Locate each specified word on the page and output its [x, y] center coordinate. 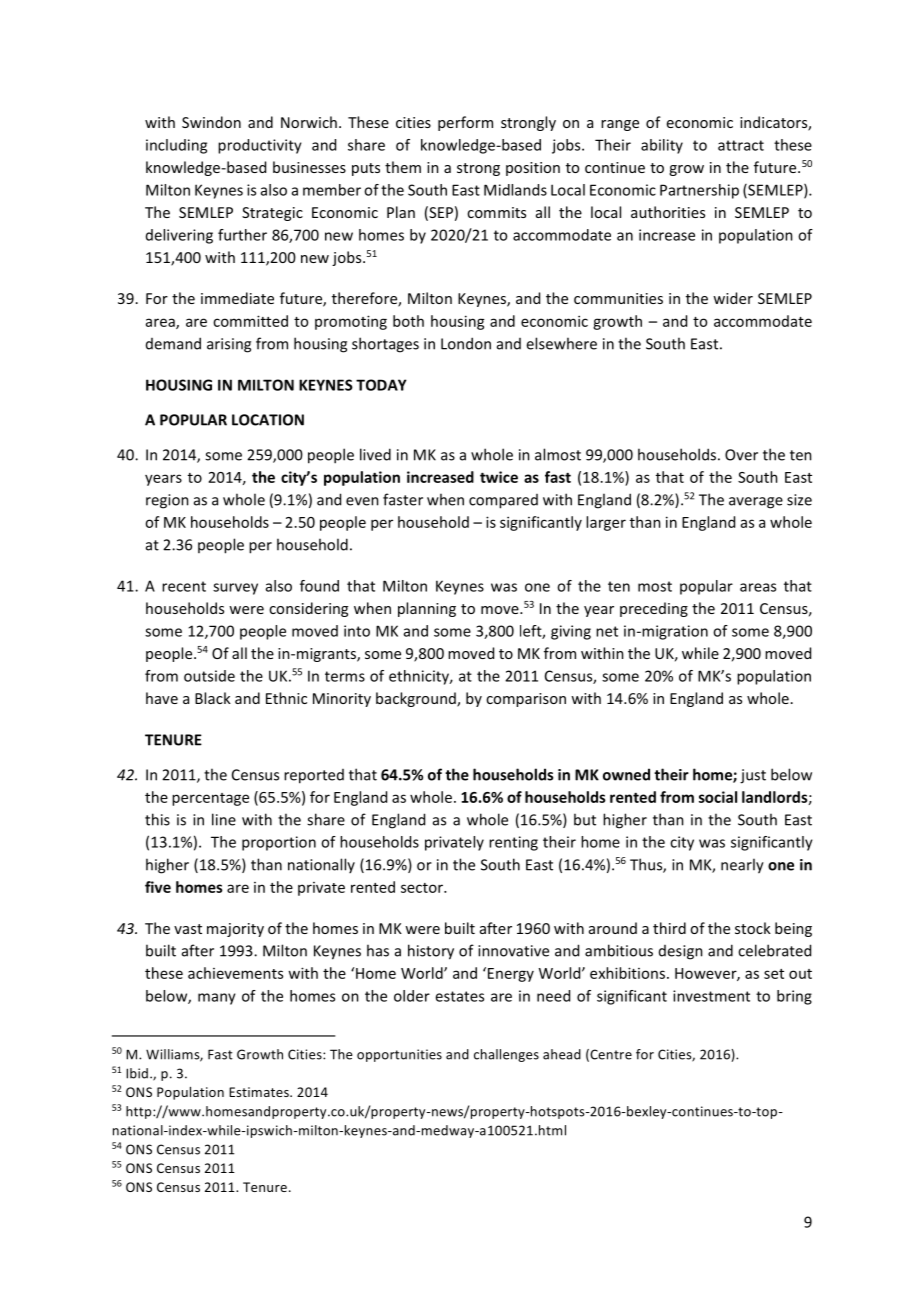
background [417, 699]
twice [499, 477]
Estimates [260, 1092]
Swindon [211, 122]
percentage [210, 799]
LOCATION [268, 420]
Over [741, 455]
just [753, 776]
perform [465, 123]
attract [741, 145]
